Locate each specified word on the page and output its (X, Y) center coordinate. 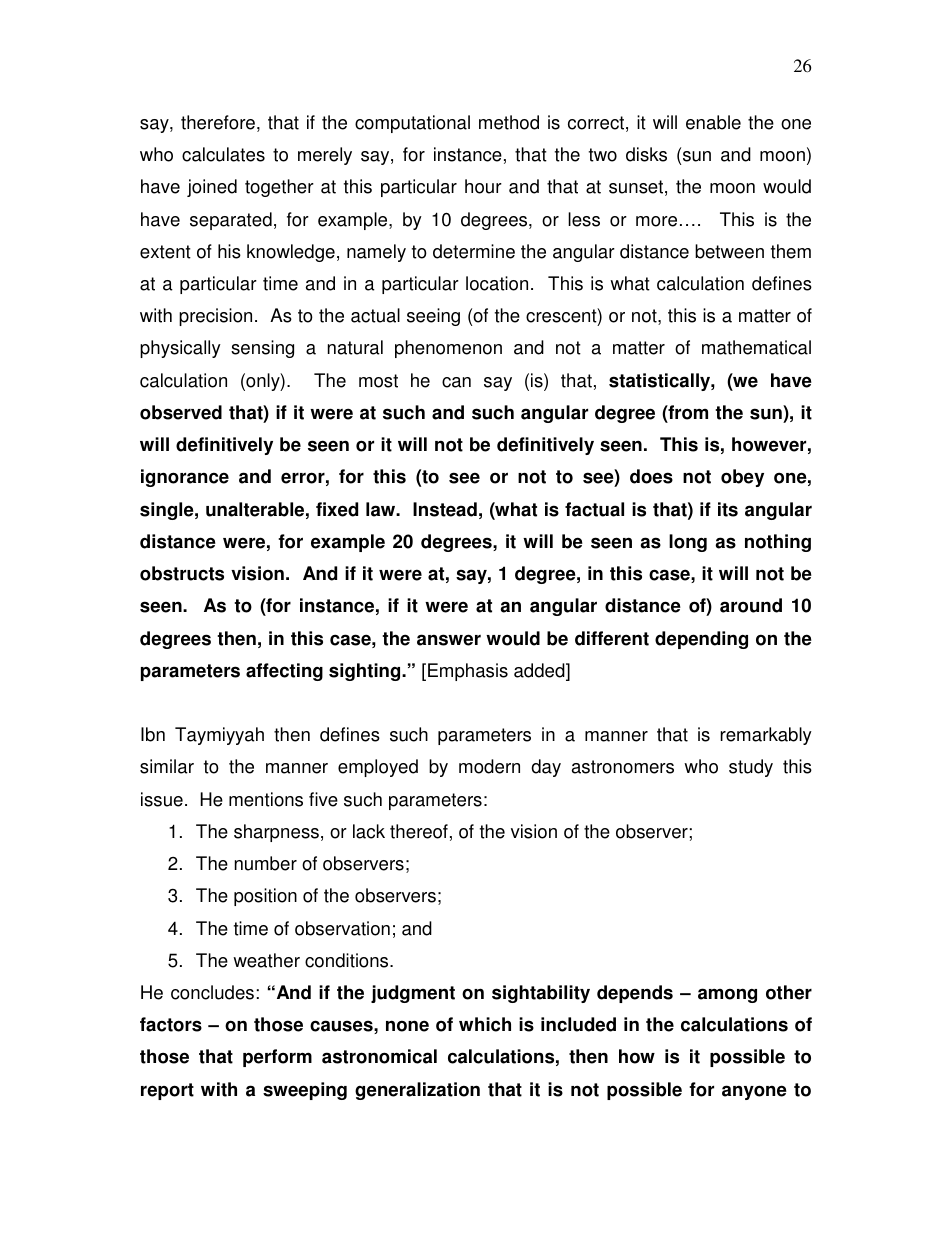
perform (277, 1058)
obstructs (182, 573)
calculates (223, 154)
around (751, 605)
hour (483, 186)
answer (449, 640)
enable (713, 122)
